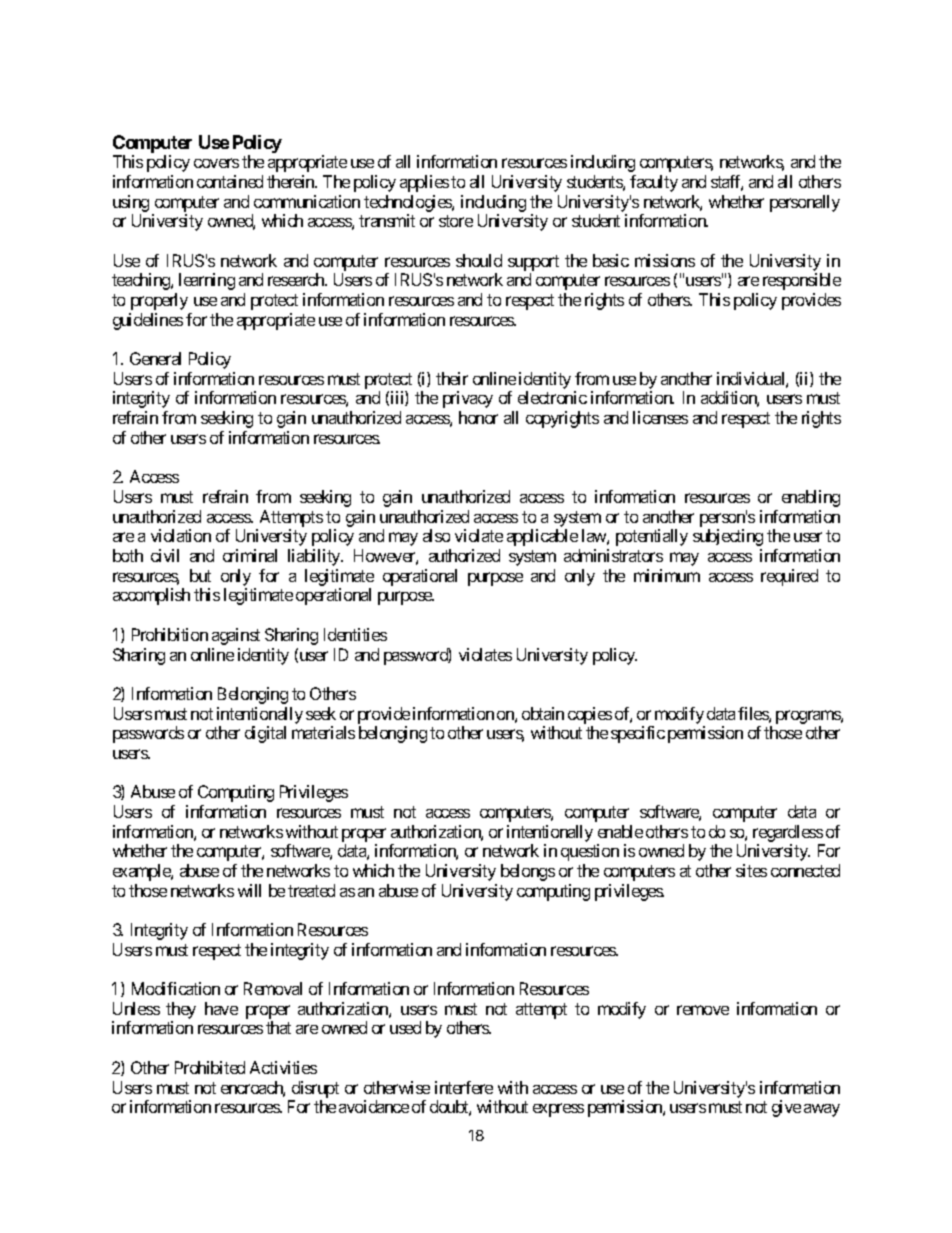 This screenshot has height=1233, width=952. Describe the element at coordinates (230, 181) in the screenshot. I see `contained` at that location.
